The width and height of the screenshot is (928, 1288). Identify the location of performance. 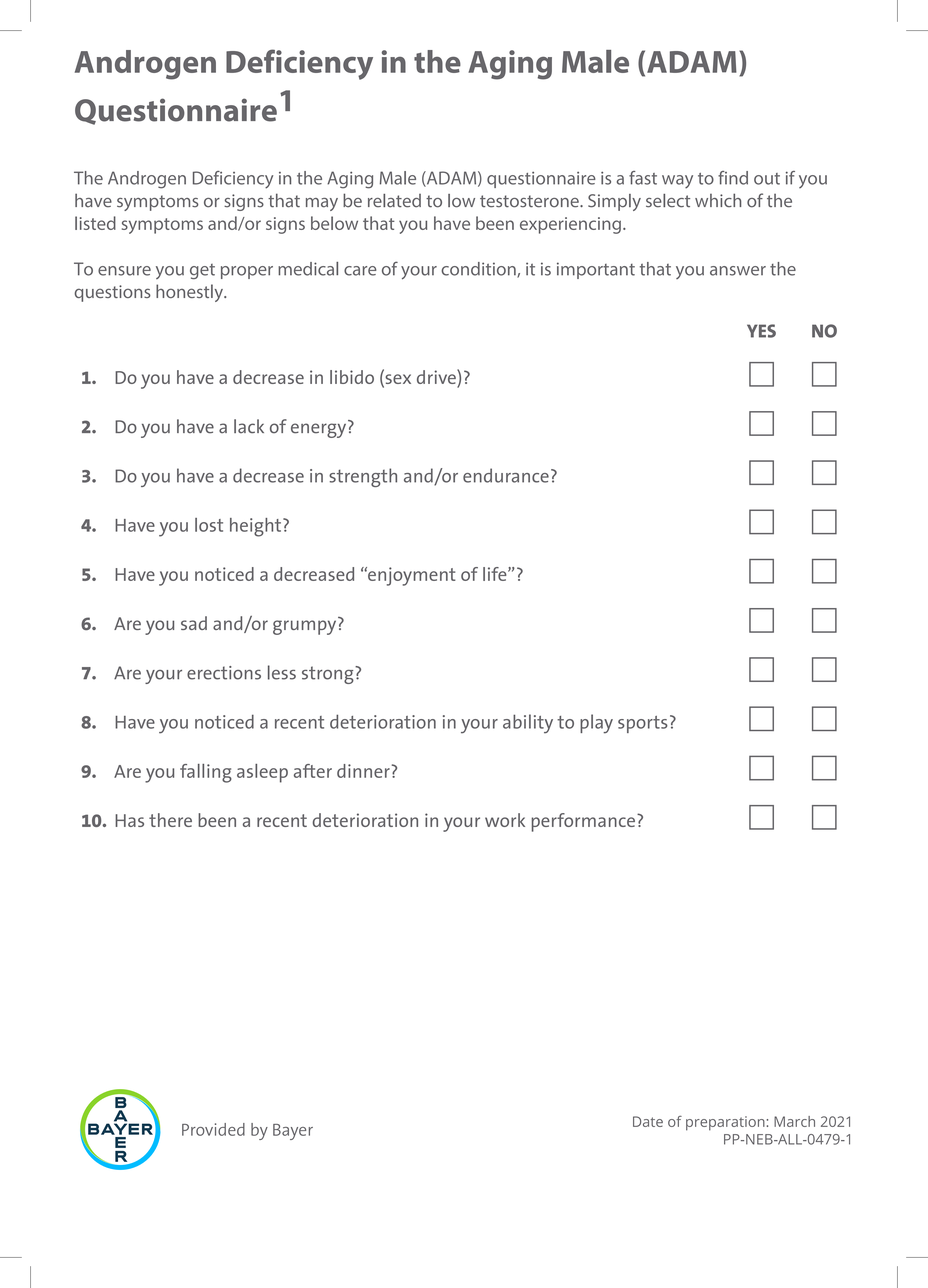
(583, 822).
